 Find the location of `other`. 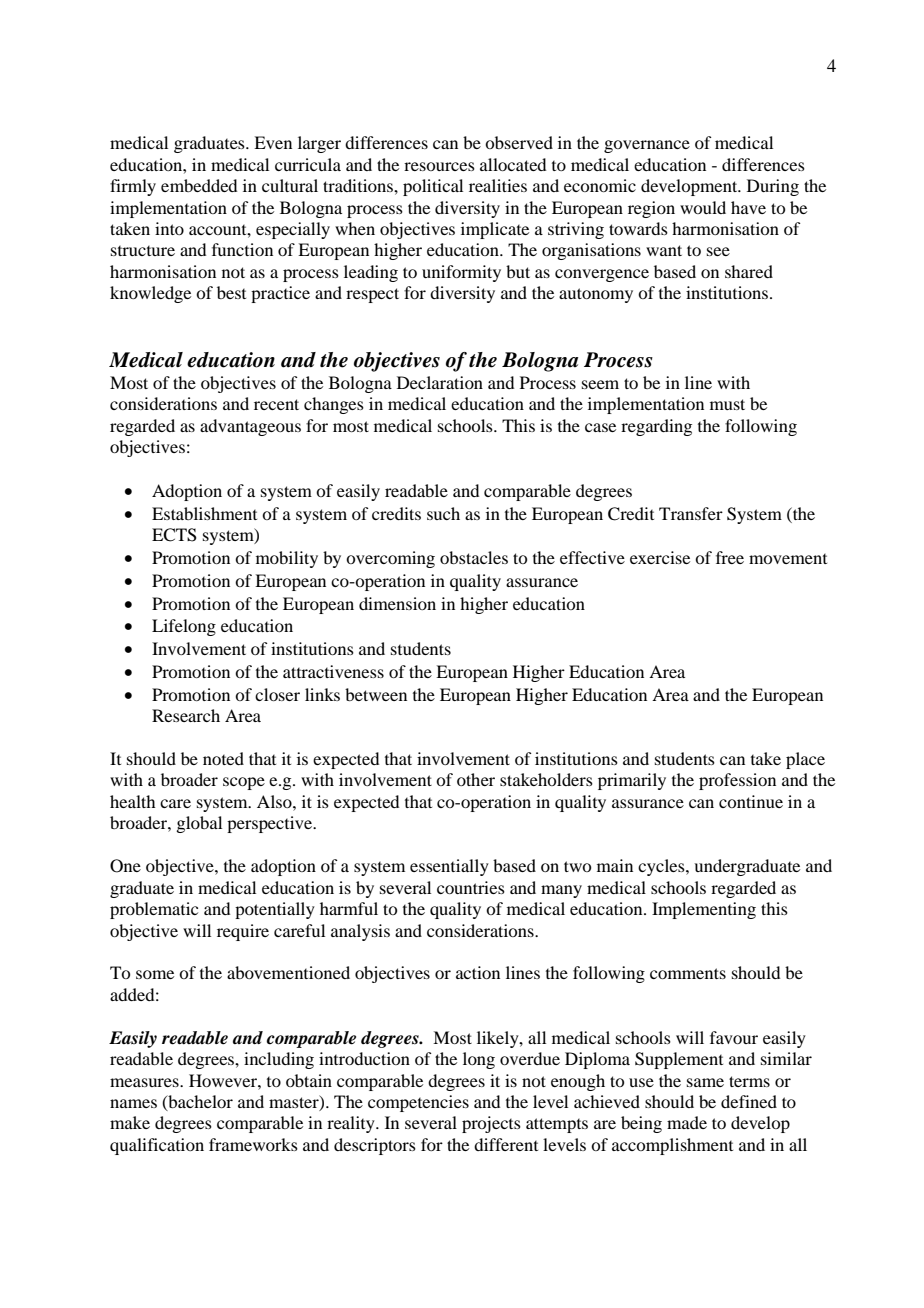

other is located at coordinates (476, 779).
